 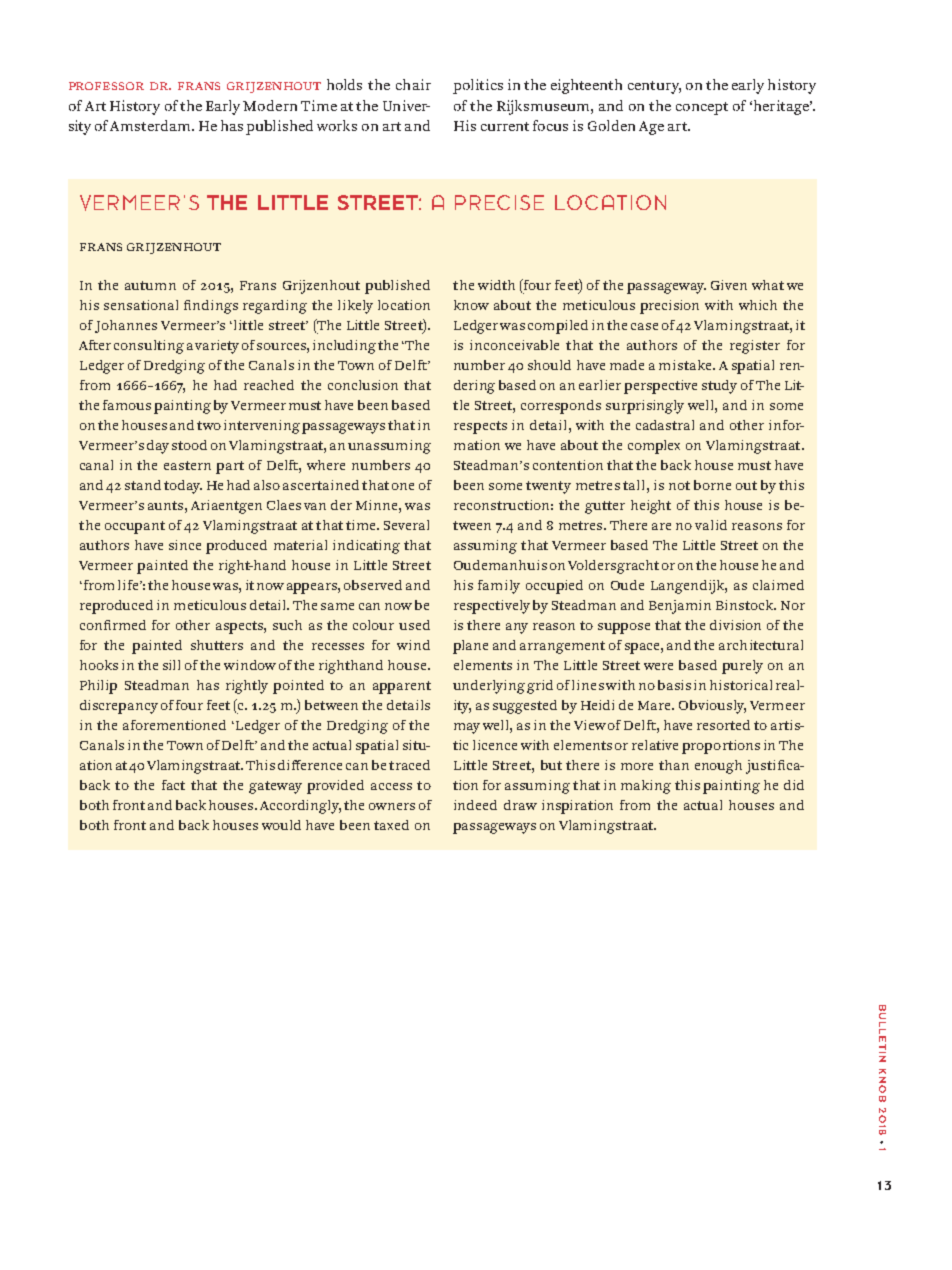 What do you see at coordinates (755, 347) in the page?
I see `register` at bounding box center [755, 347].
